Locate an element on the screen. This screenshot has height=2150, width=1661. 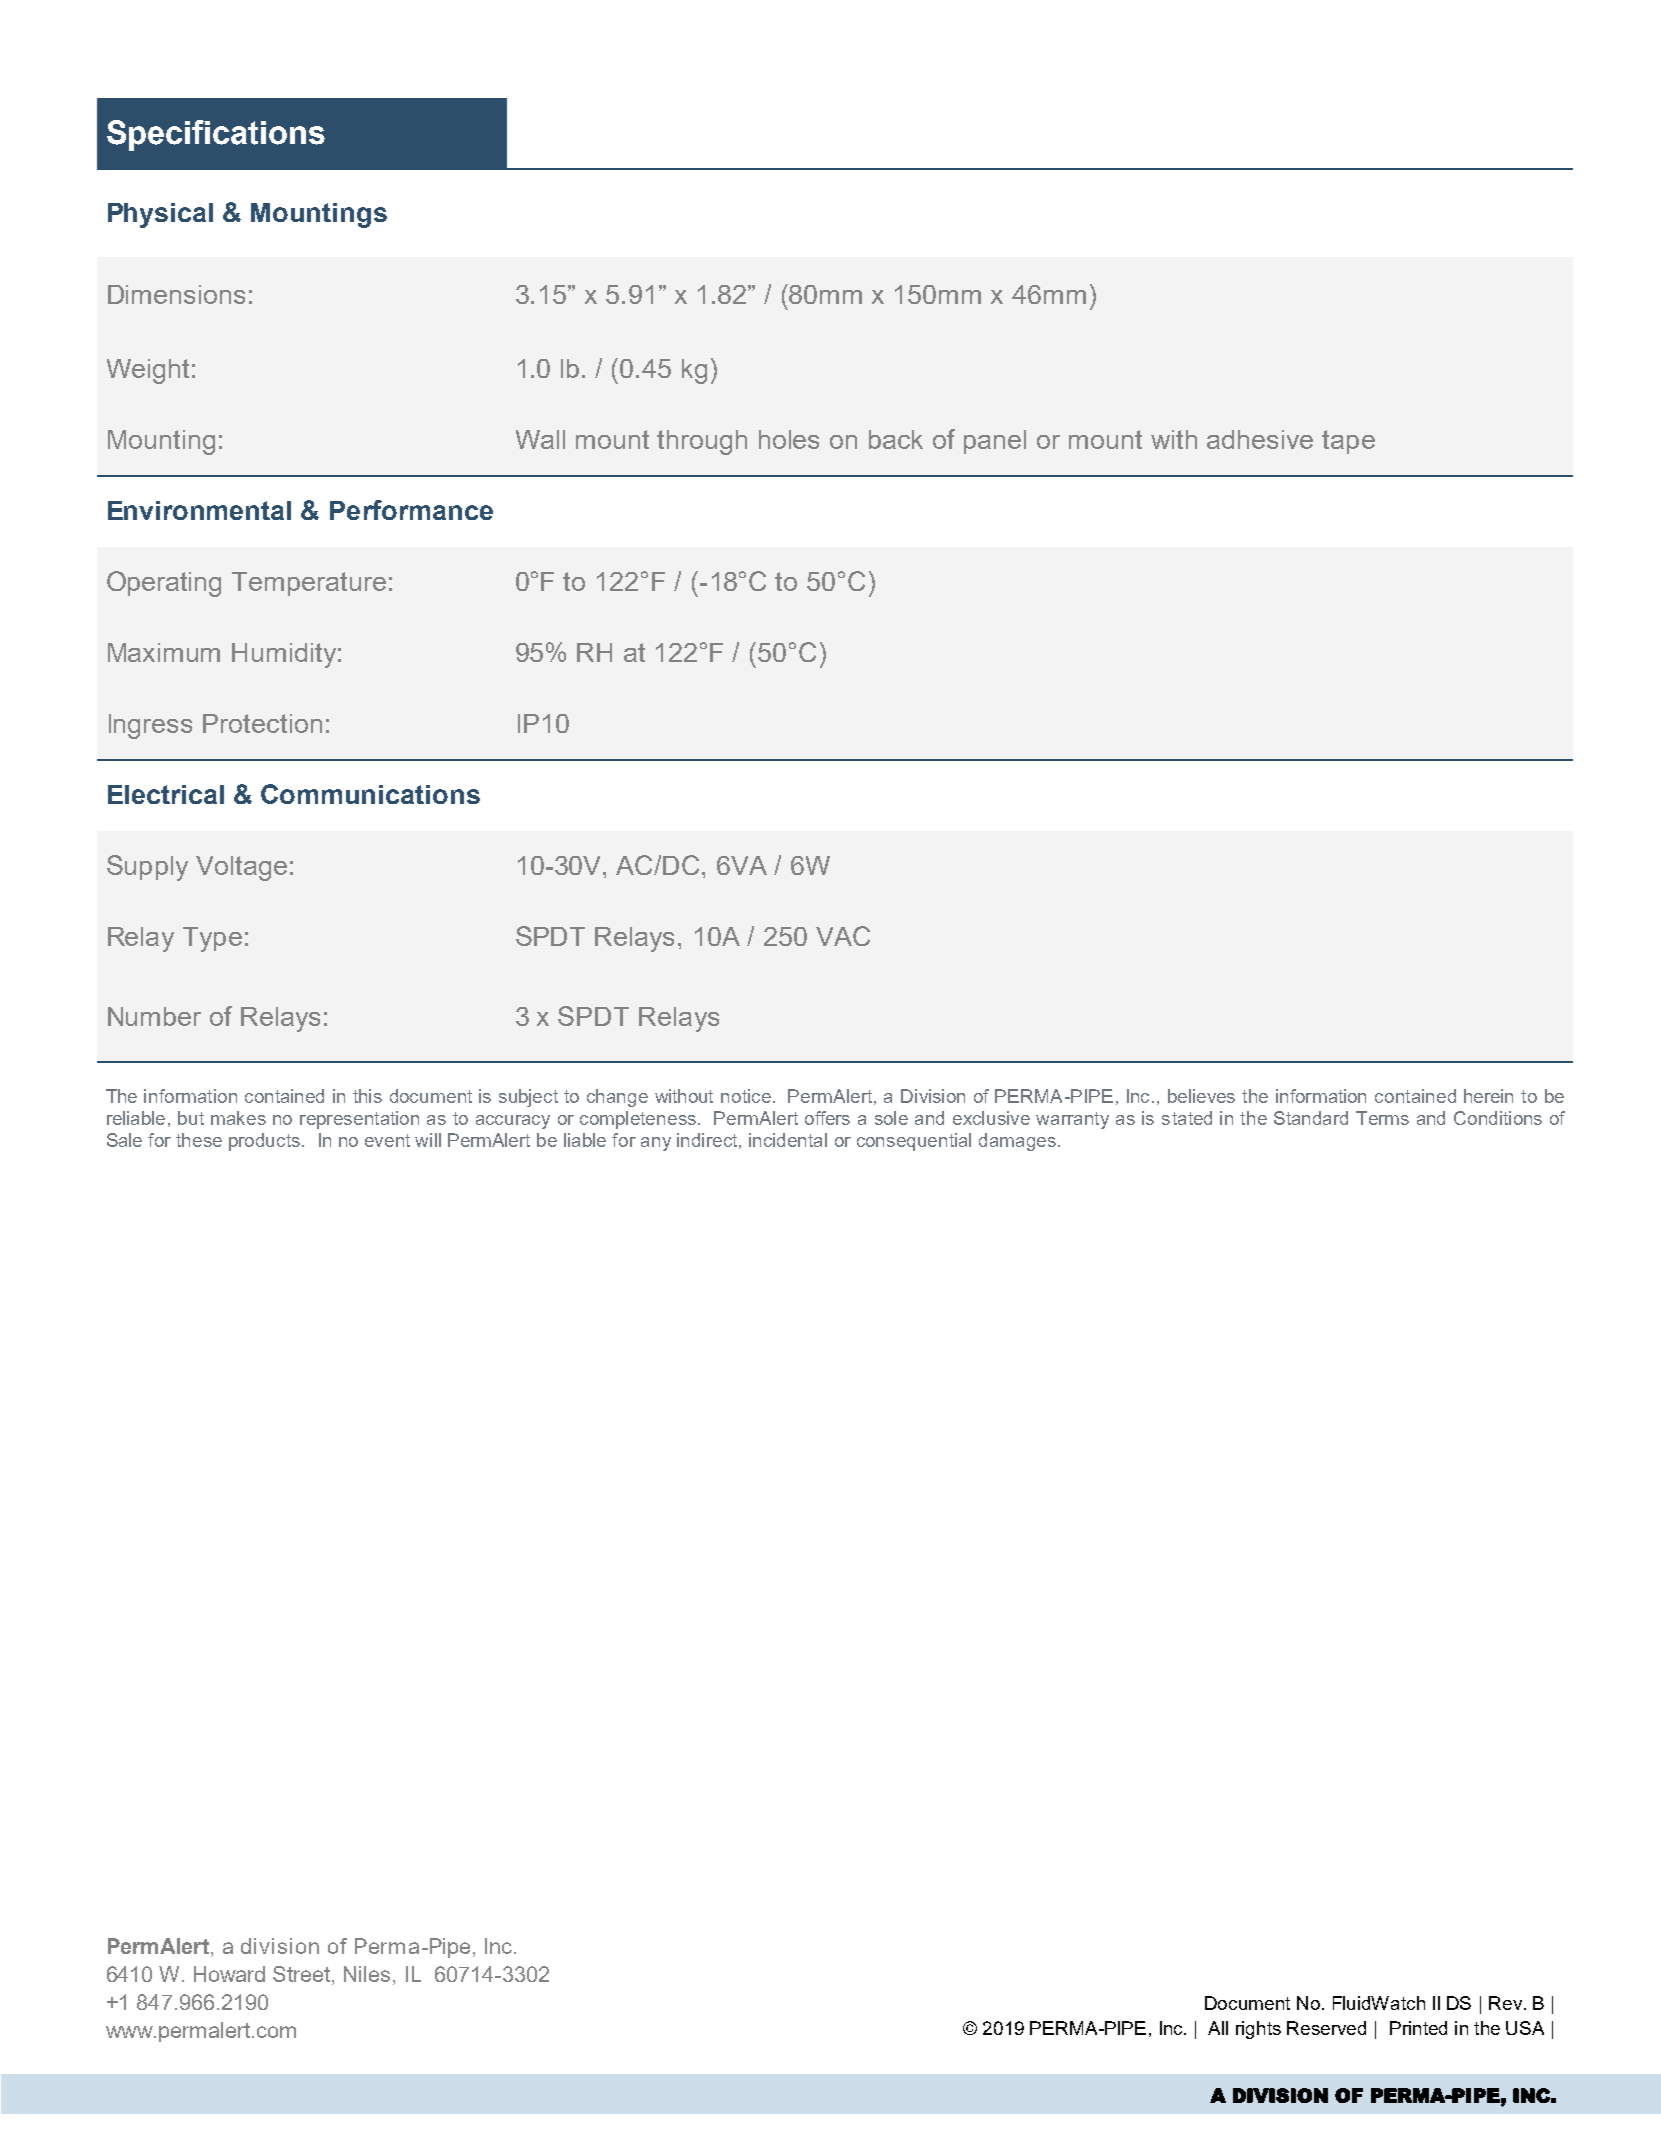
products is located at coordinates (264, 1142).
